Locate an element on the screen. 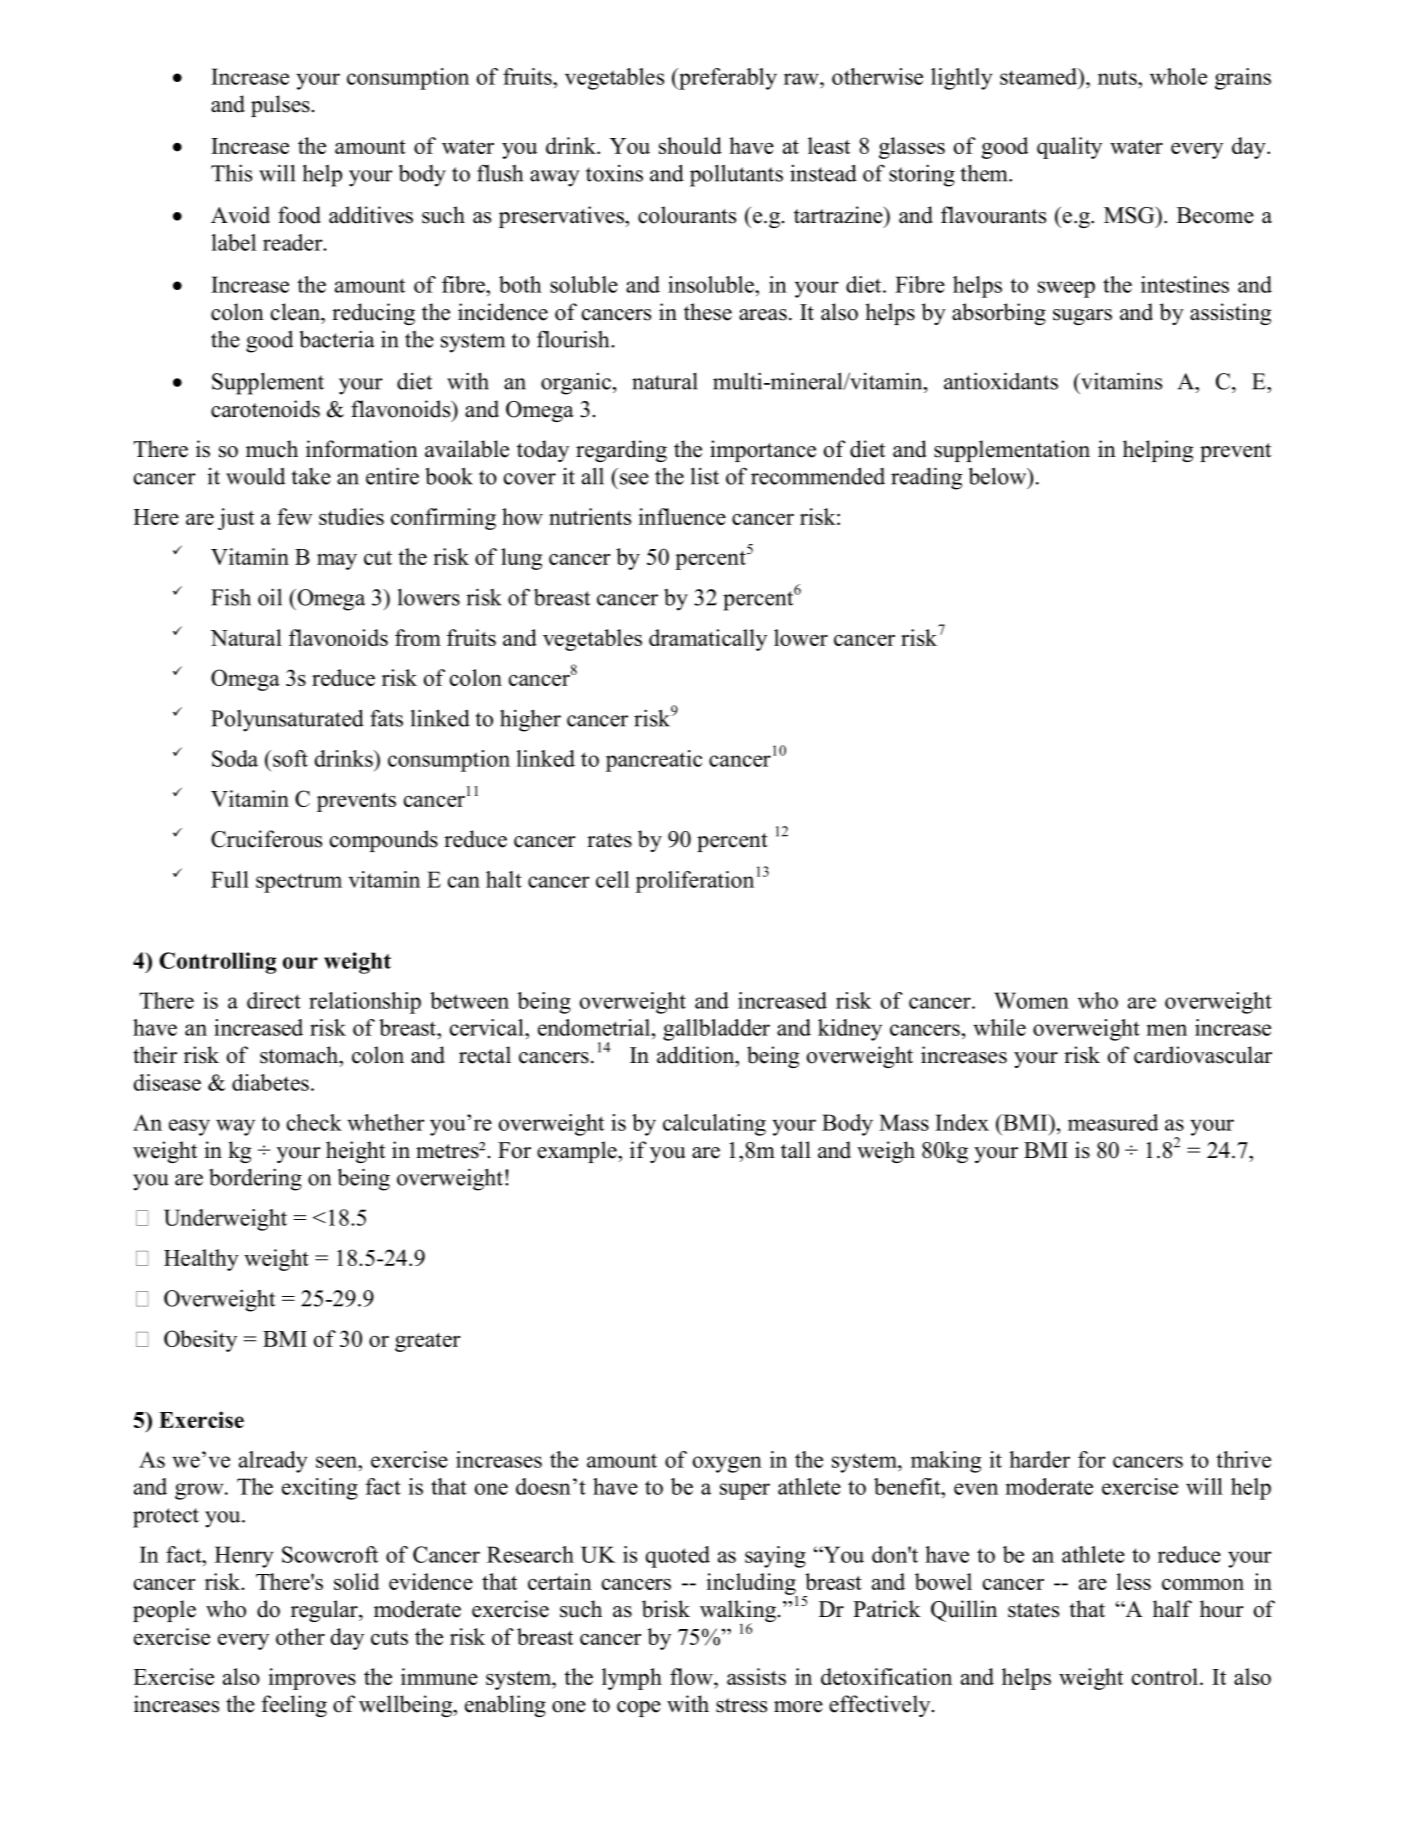 This screenshot has width=1407, height=1821. influence is located at coordinates (682, 516).
